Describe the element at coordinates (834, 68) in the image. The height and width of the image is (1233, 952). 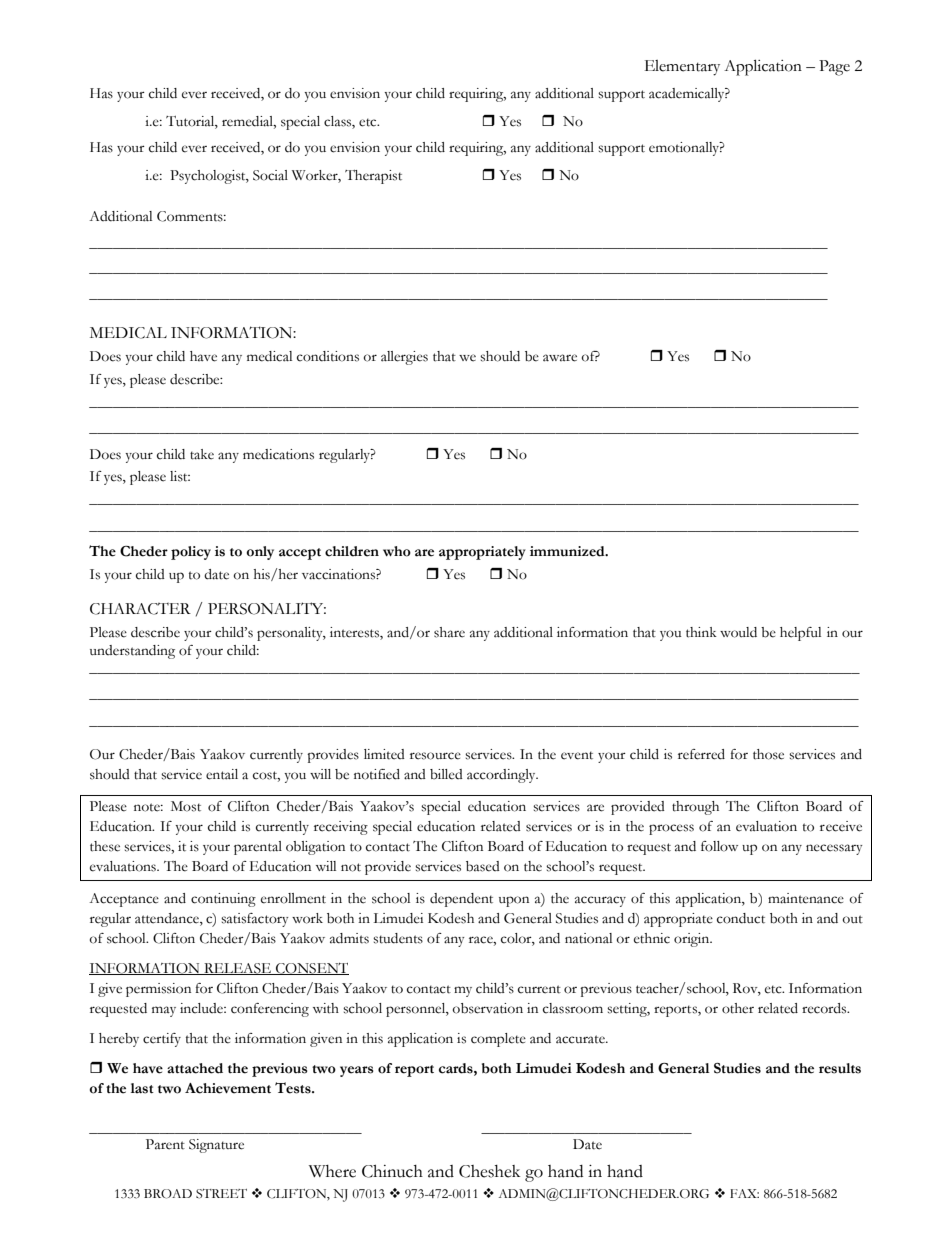
I see `Page` at that location.
